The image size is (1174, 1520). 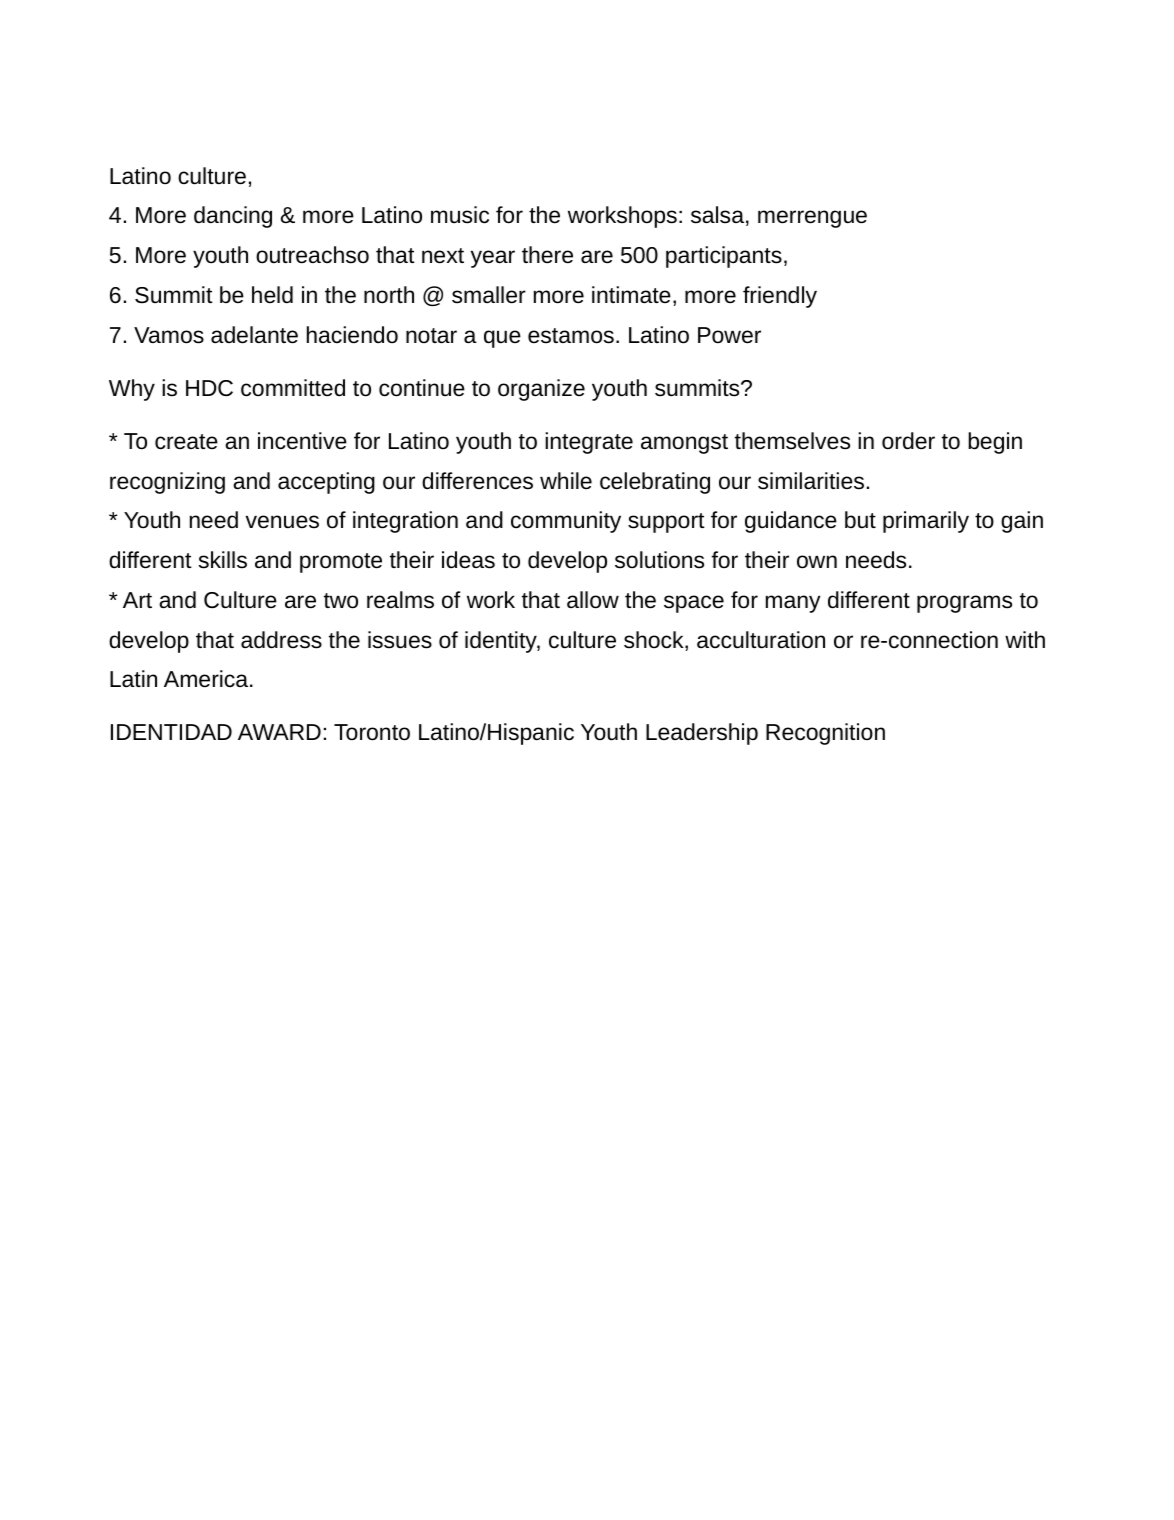 What do you see at coordinates (593, 600) in the image?
I see `allow` at bounding box center [593, 600].
